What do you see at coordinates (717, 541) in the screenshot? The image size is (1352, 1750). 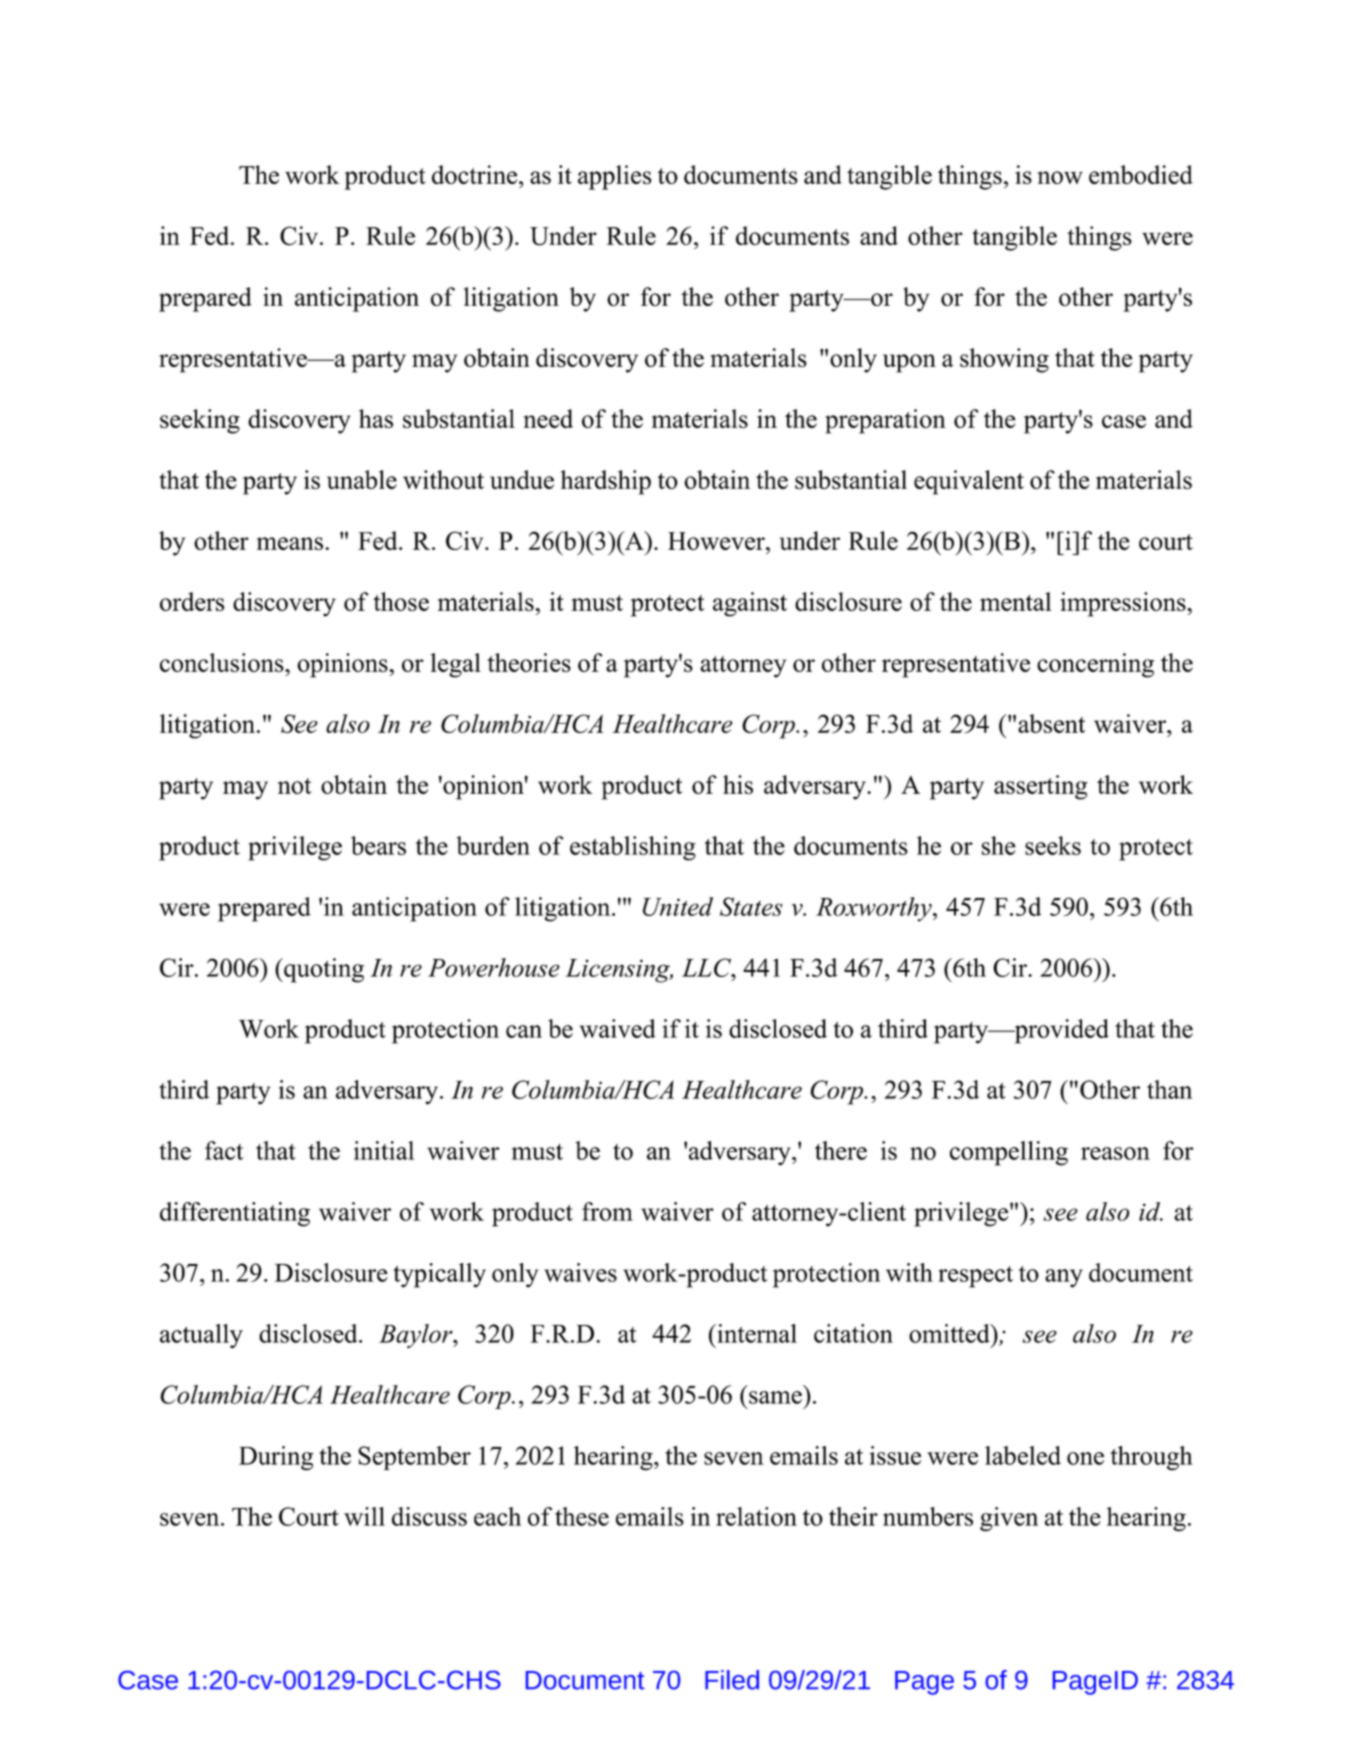 I see `However` at bounding box center [717, 541].
